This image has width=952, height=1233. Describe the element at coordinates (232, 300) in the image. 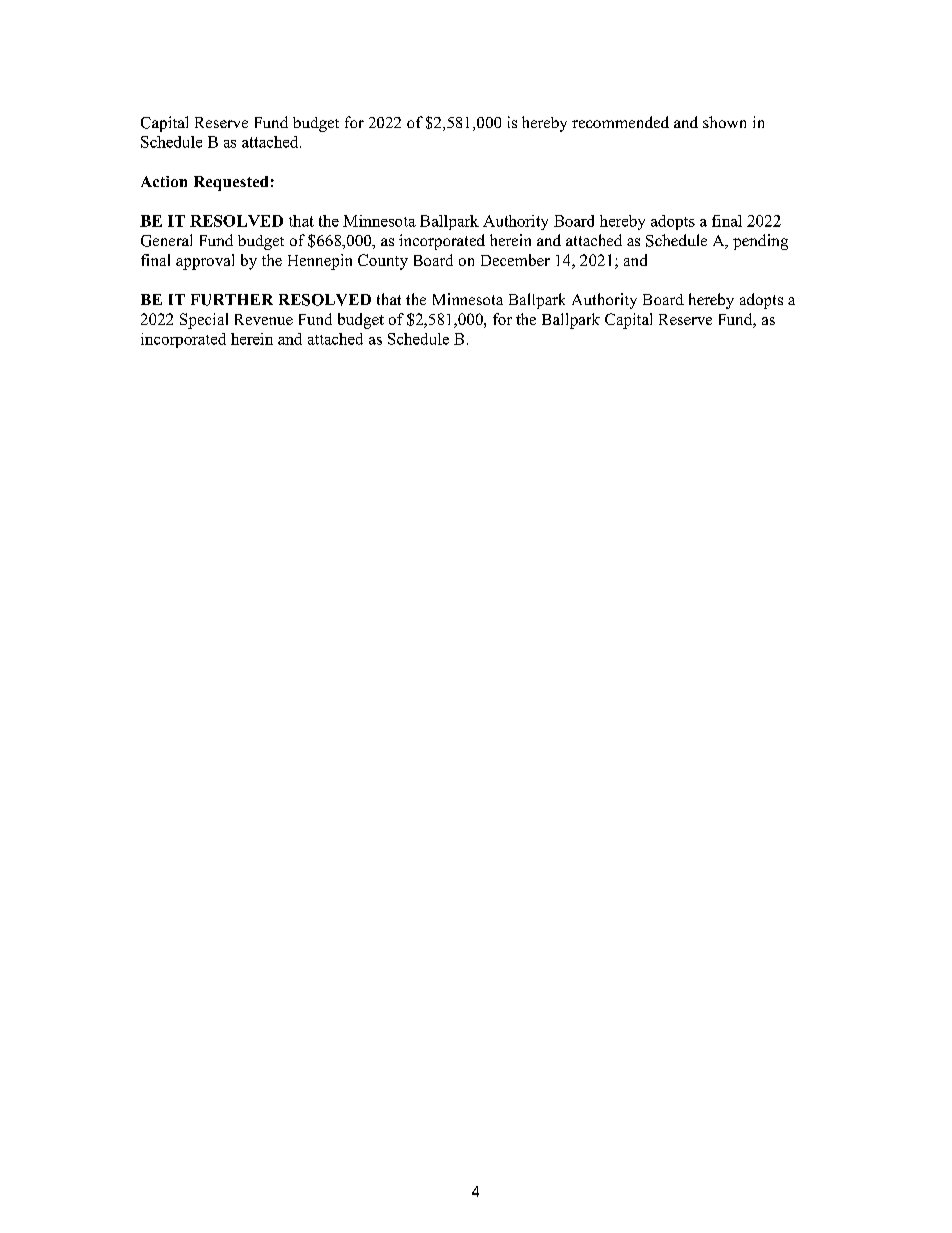

I see `FURTHER` at that location.
